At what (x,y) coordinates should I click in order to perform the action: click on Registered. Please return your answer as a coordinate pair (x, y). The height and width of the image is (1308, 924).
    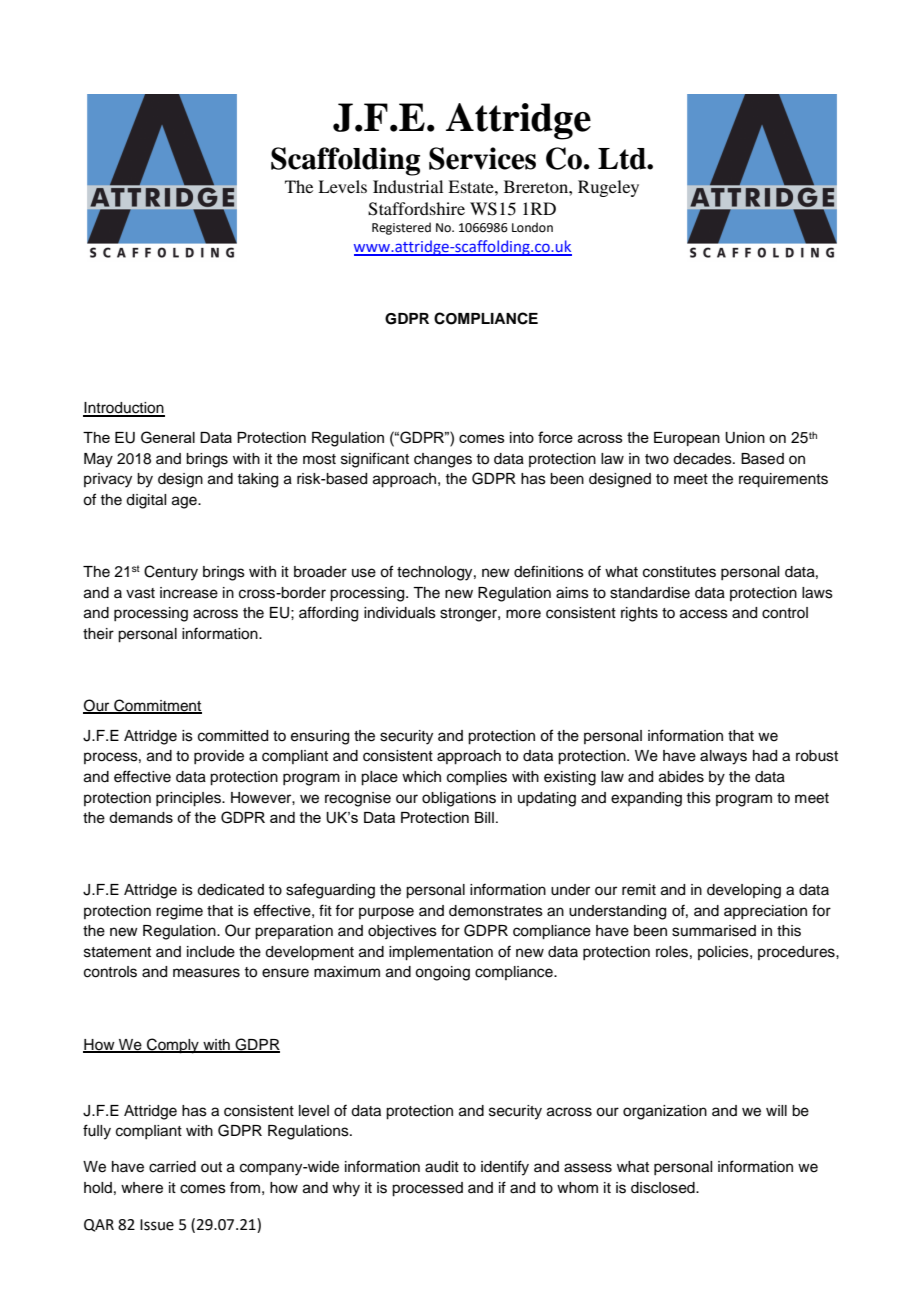
    Looking at the image, I should click on (401, 228).
